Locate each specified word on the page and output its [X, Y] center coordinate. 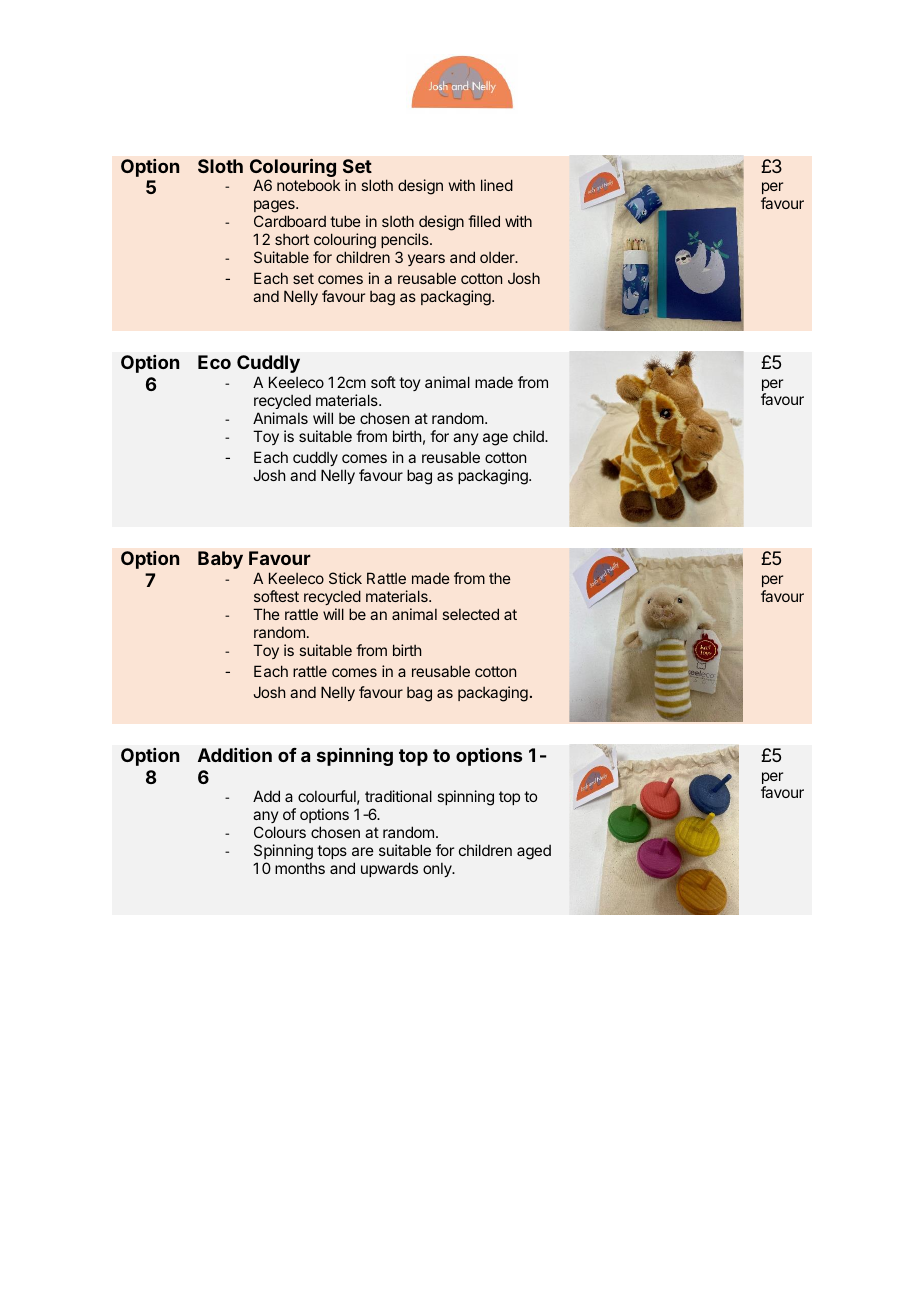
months [300, 868]
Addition [235, 755]
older [498, 257]
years [426, 260]
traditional [398, 796]
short [292, 239]
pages [275, 208]
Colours [280, 832]
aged [534, 852]
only [438, 869]
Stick [345, 578]
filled [484, 221]
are [363, 851]
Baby [220, 560]
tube [345, 221]
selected [471, 614]
